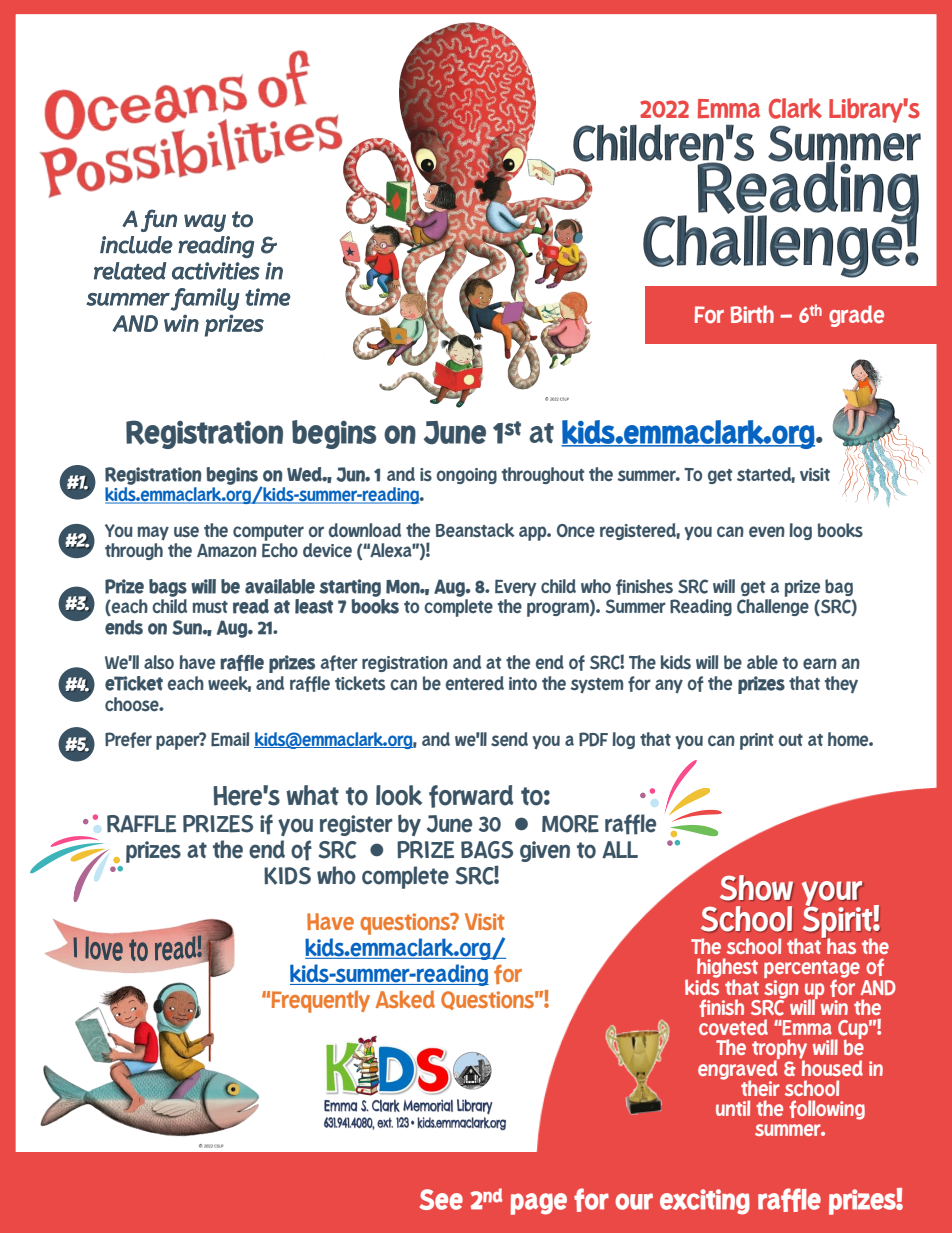 The height and width of the page is (1233, 952). Describe the element at coordinates (230, 739) in the page. I see `Email` at that location.
